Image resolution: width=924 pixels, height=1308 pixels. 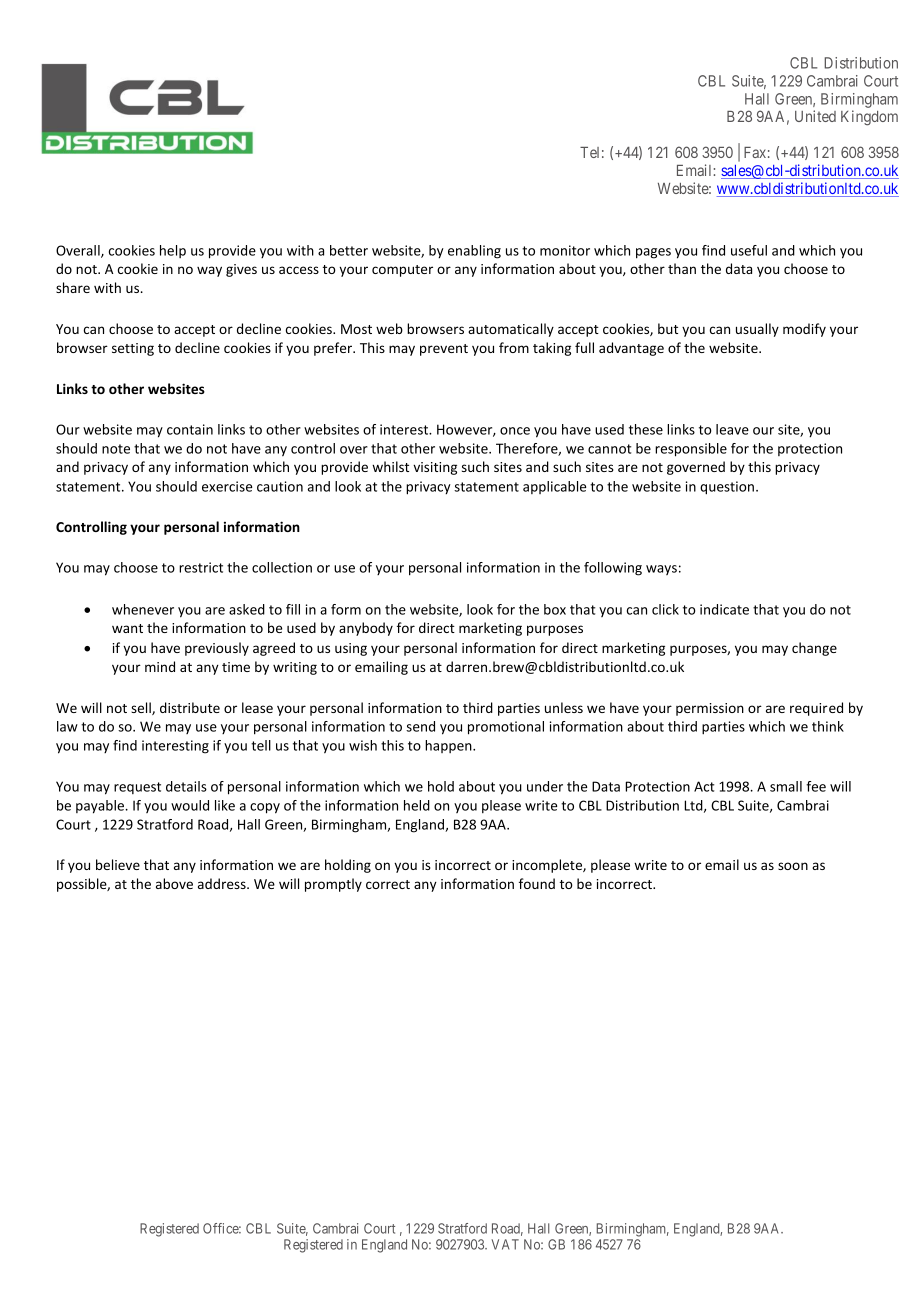 I want to click on VAT, so click(x=505, y=1244).
